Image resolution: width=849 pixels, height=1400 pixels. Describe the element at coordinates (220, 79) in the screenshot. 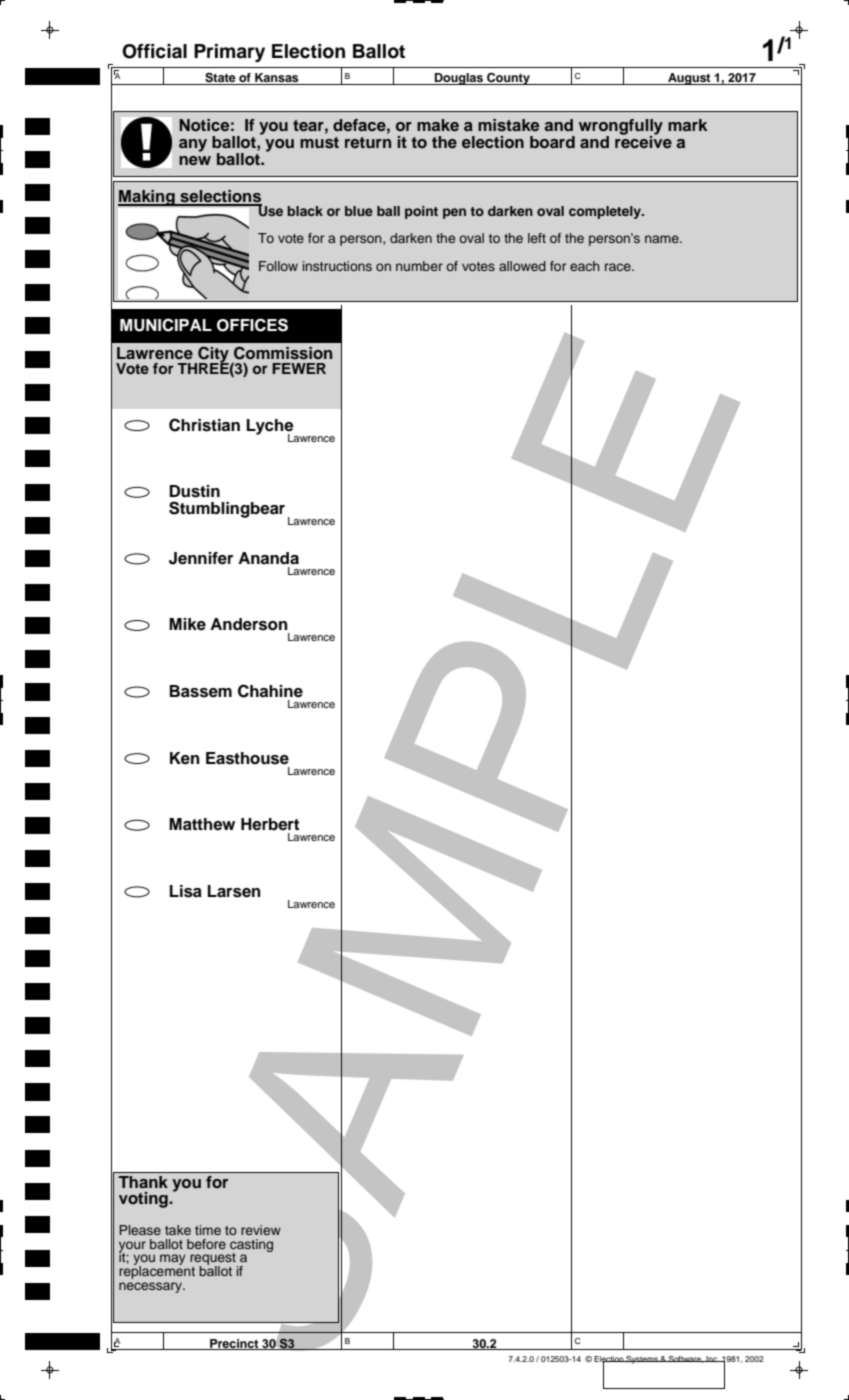

I see `State` at that location.
